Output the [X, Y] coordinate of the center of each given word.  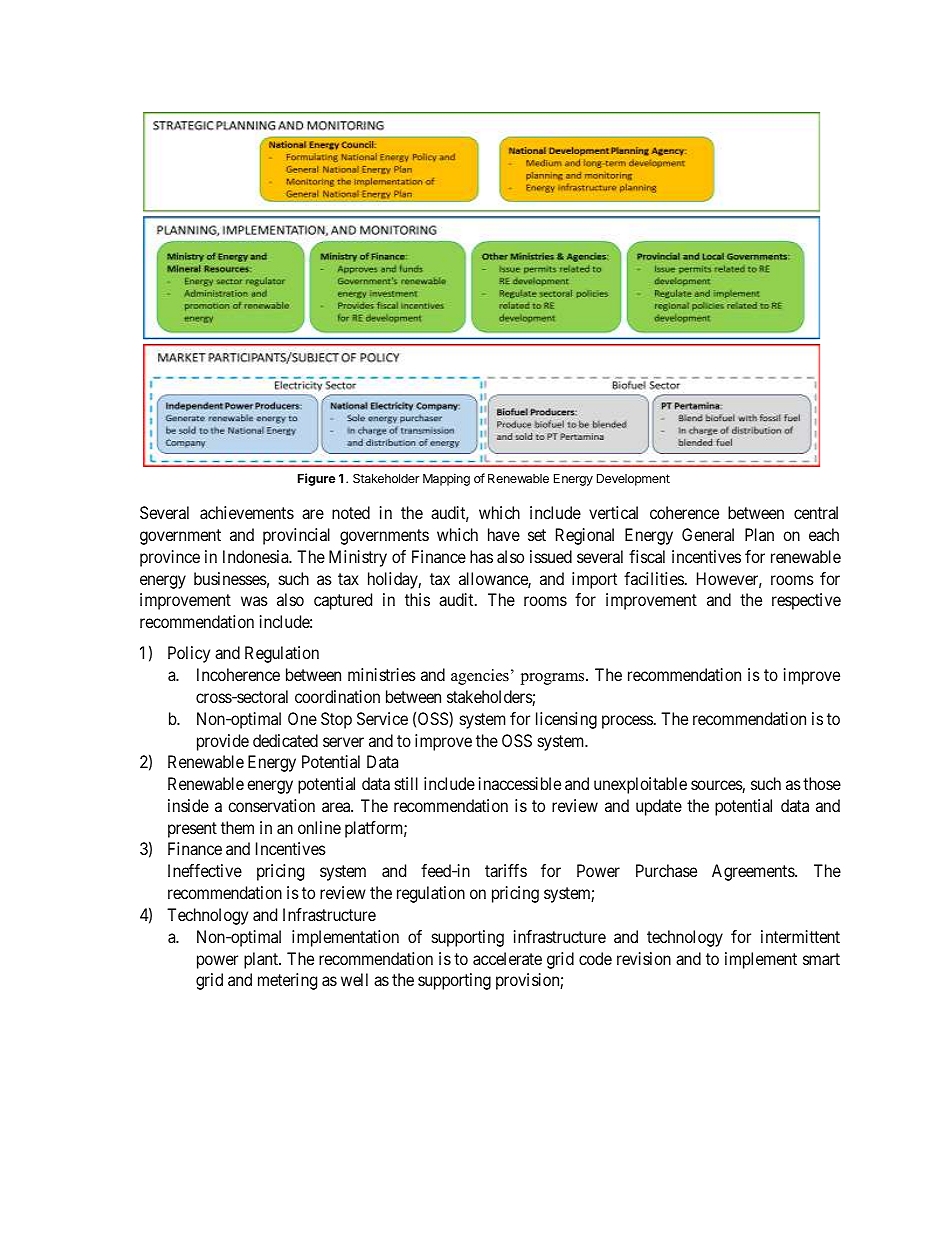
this [417, 599]
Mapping [446, 479]
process [627, 722]
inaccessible [520, 783]
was [254, 601]
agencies [480, 677]
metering [287, 981]
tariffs [506, 870]
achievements [247, 512]
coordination [337, 696]
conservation [271, 805]
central [816, 512]
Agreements [754, 872]
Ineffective [205, 870]
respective [806, 601]
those [822, 783]
